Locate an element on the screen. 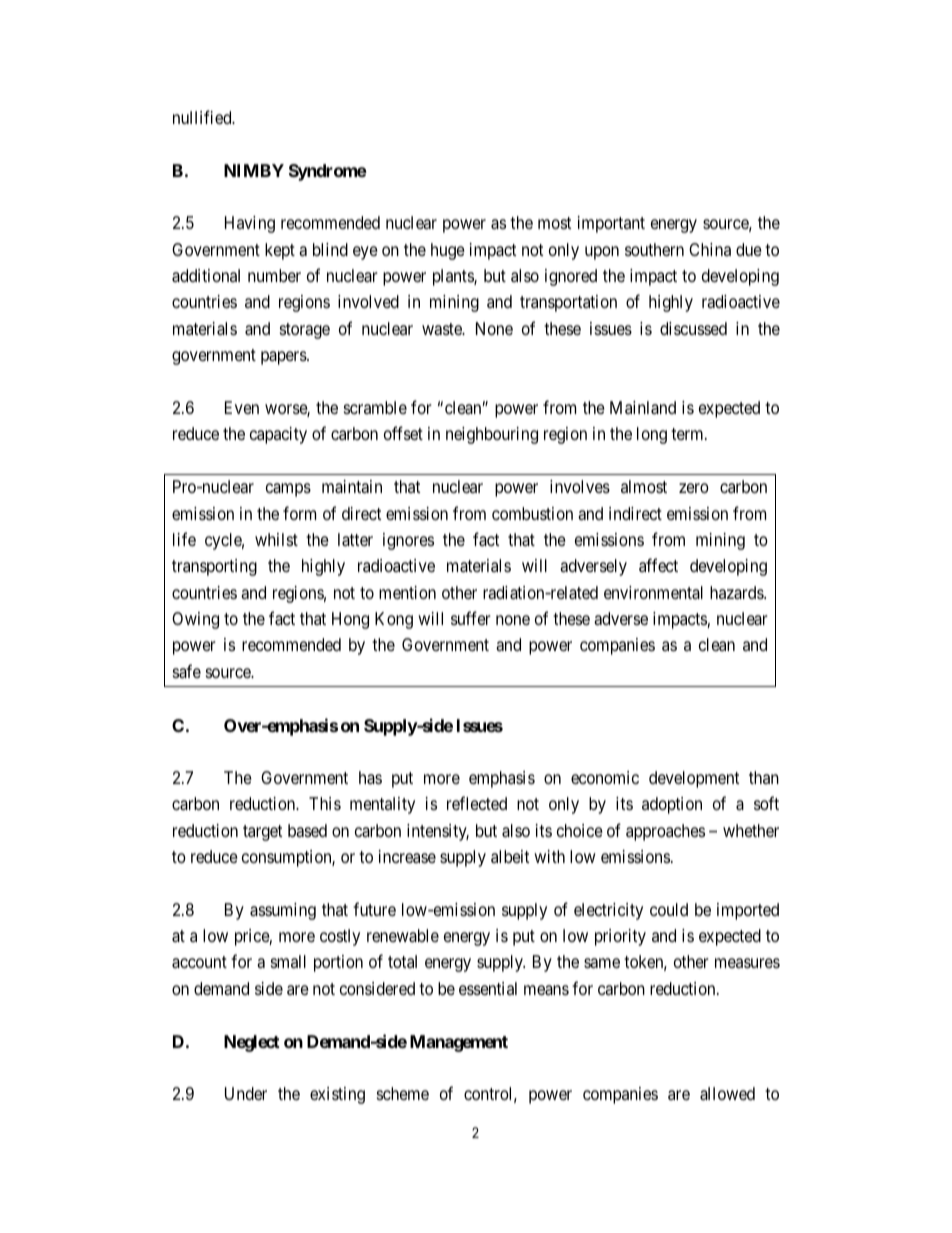 This screenshot has width=952, height=1233. suffer is located at coordinates (471, 618).
